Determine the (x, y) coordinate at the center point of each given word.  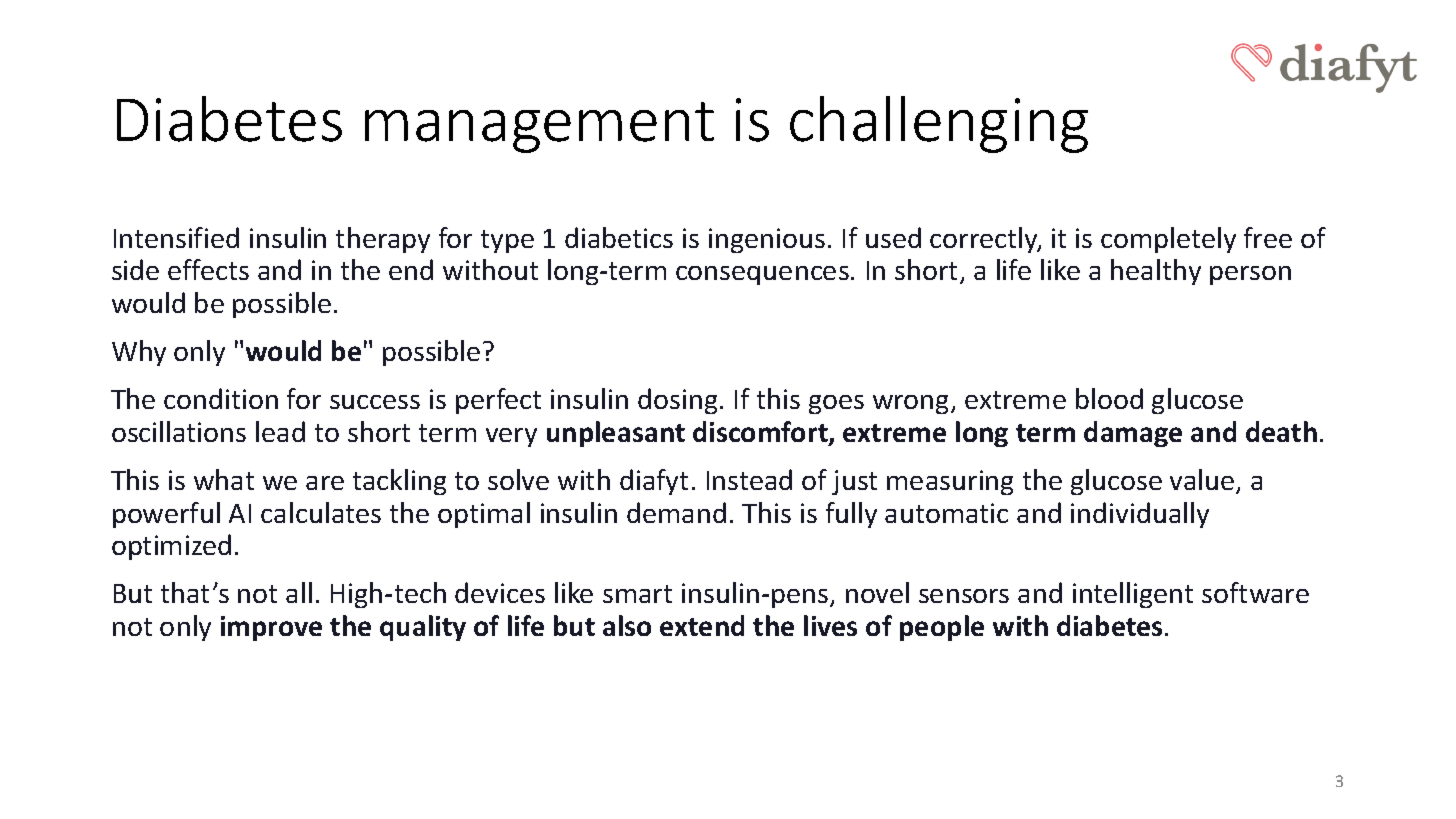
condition (221, 398)
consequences (762, 275)
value (1203, 481)
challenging (939, 124)
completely (1168, 240)
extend (702, 625)
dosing (677, 401)
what (224, 479)
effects (208, 269)
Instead (749, 479)
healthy (1156, 272)
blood (1109, 398)
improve (271, 628)
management (539, 127)
